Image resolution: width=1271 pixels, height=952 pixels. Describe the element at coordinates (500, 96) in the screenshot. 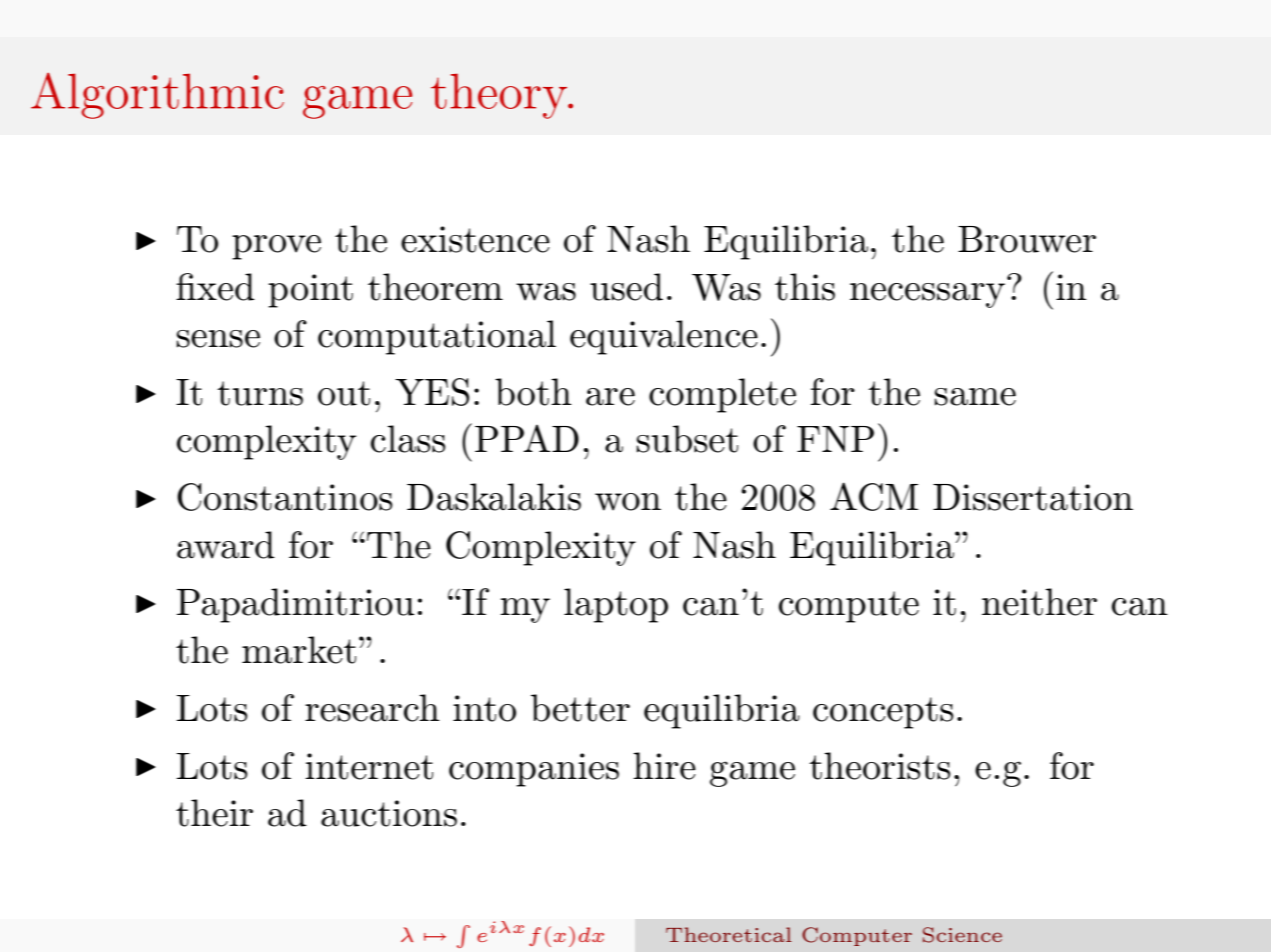

I see `theory` at that location.
